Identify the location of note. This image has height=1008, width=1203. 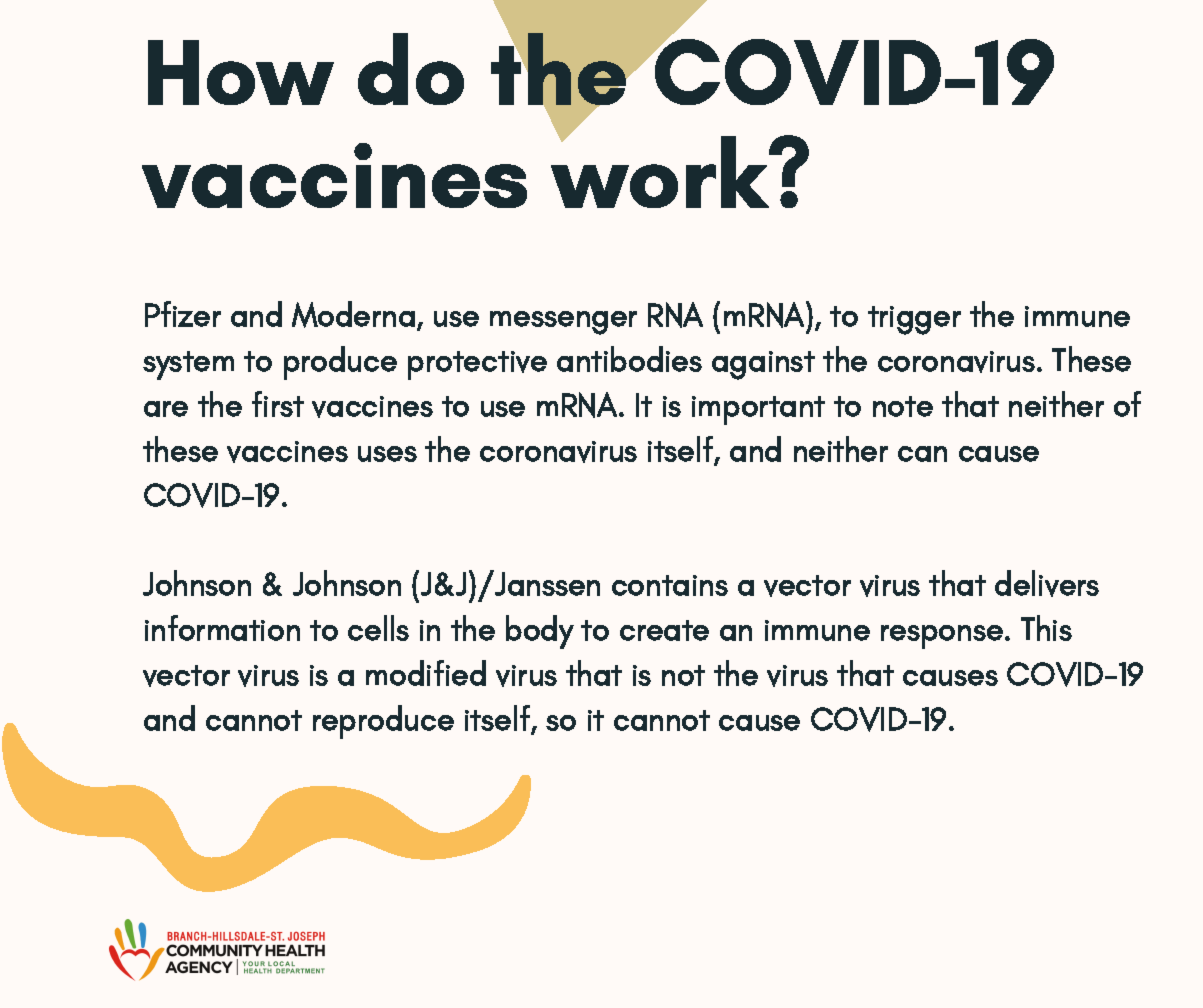
(903, 406).
